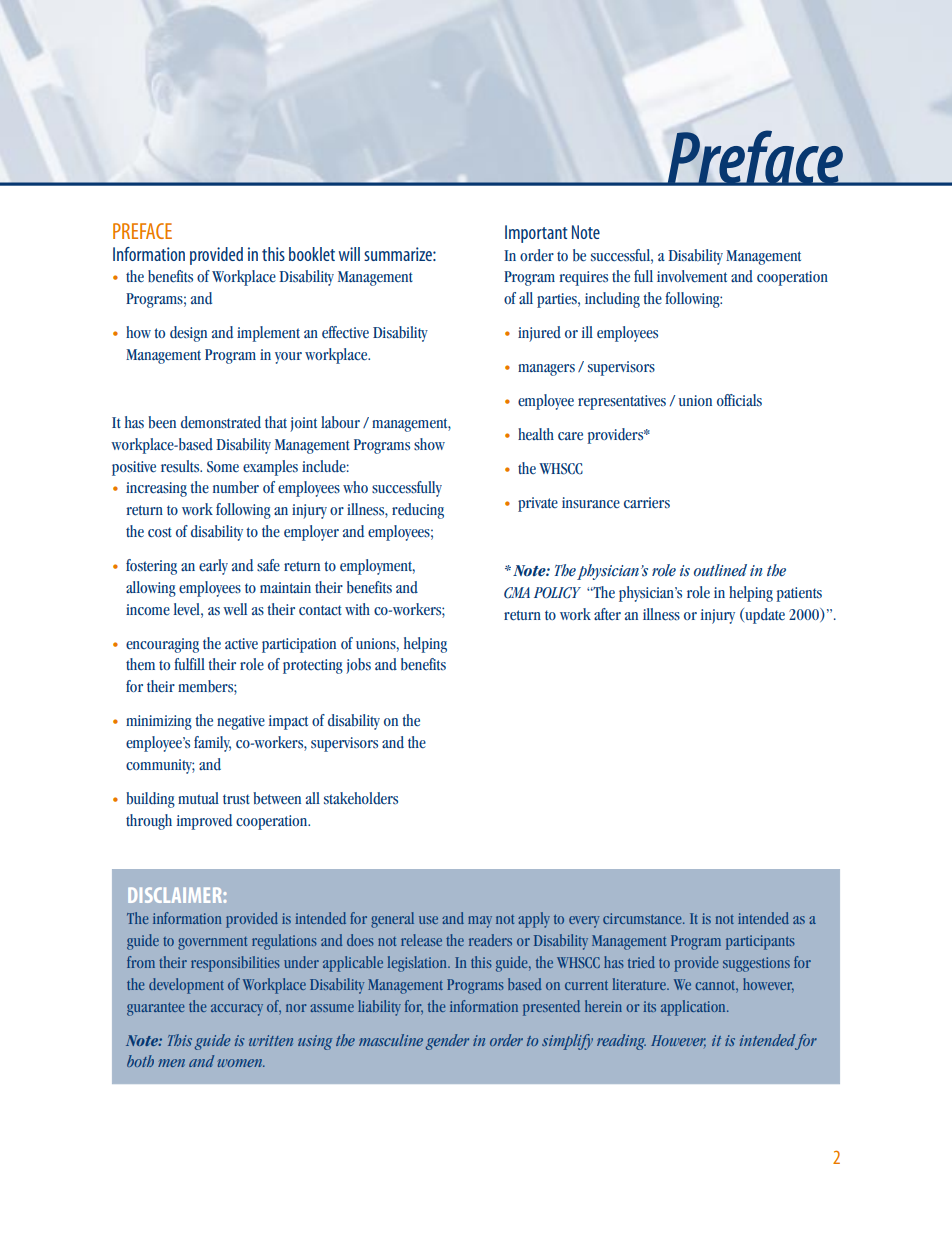 This screenshot has height=1233, width=952. I want to click on booklet, so click(312, 254).
